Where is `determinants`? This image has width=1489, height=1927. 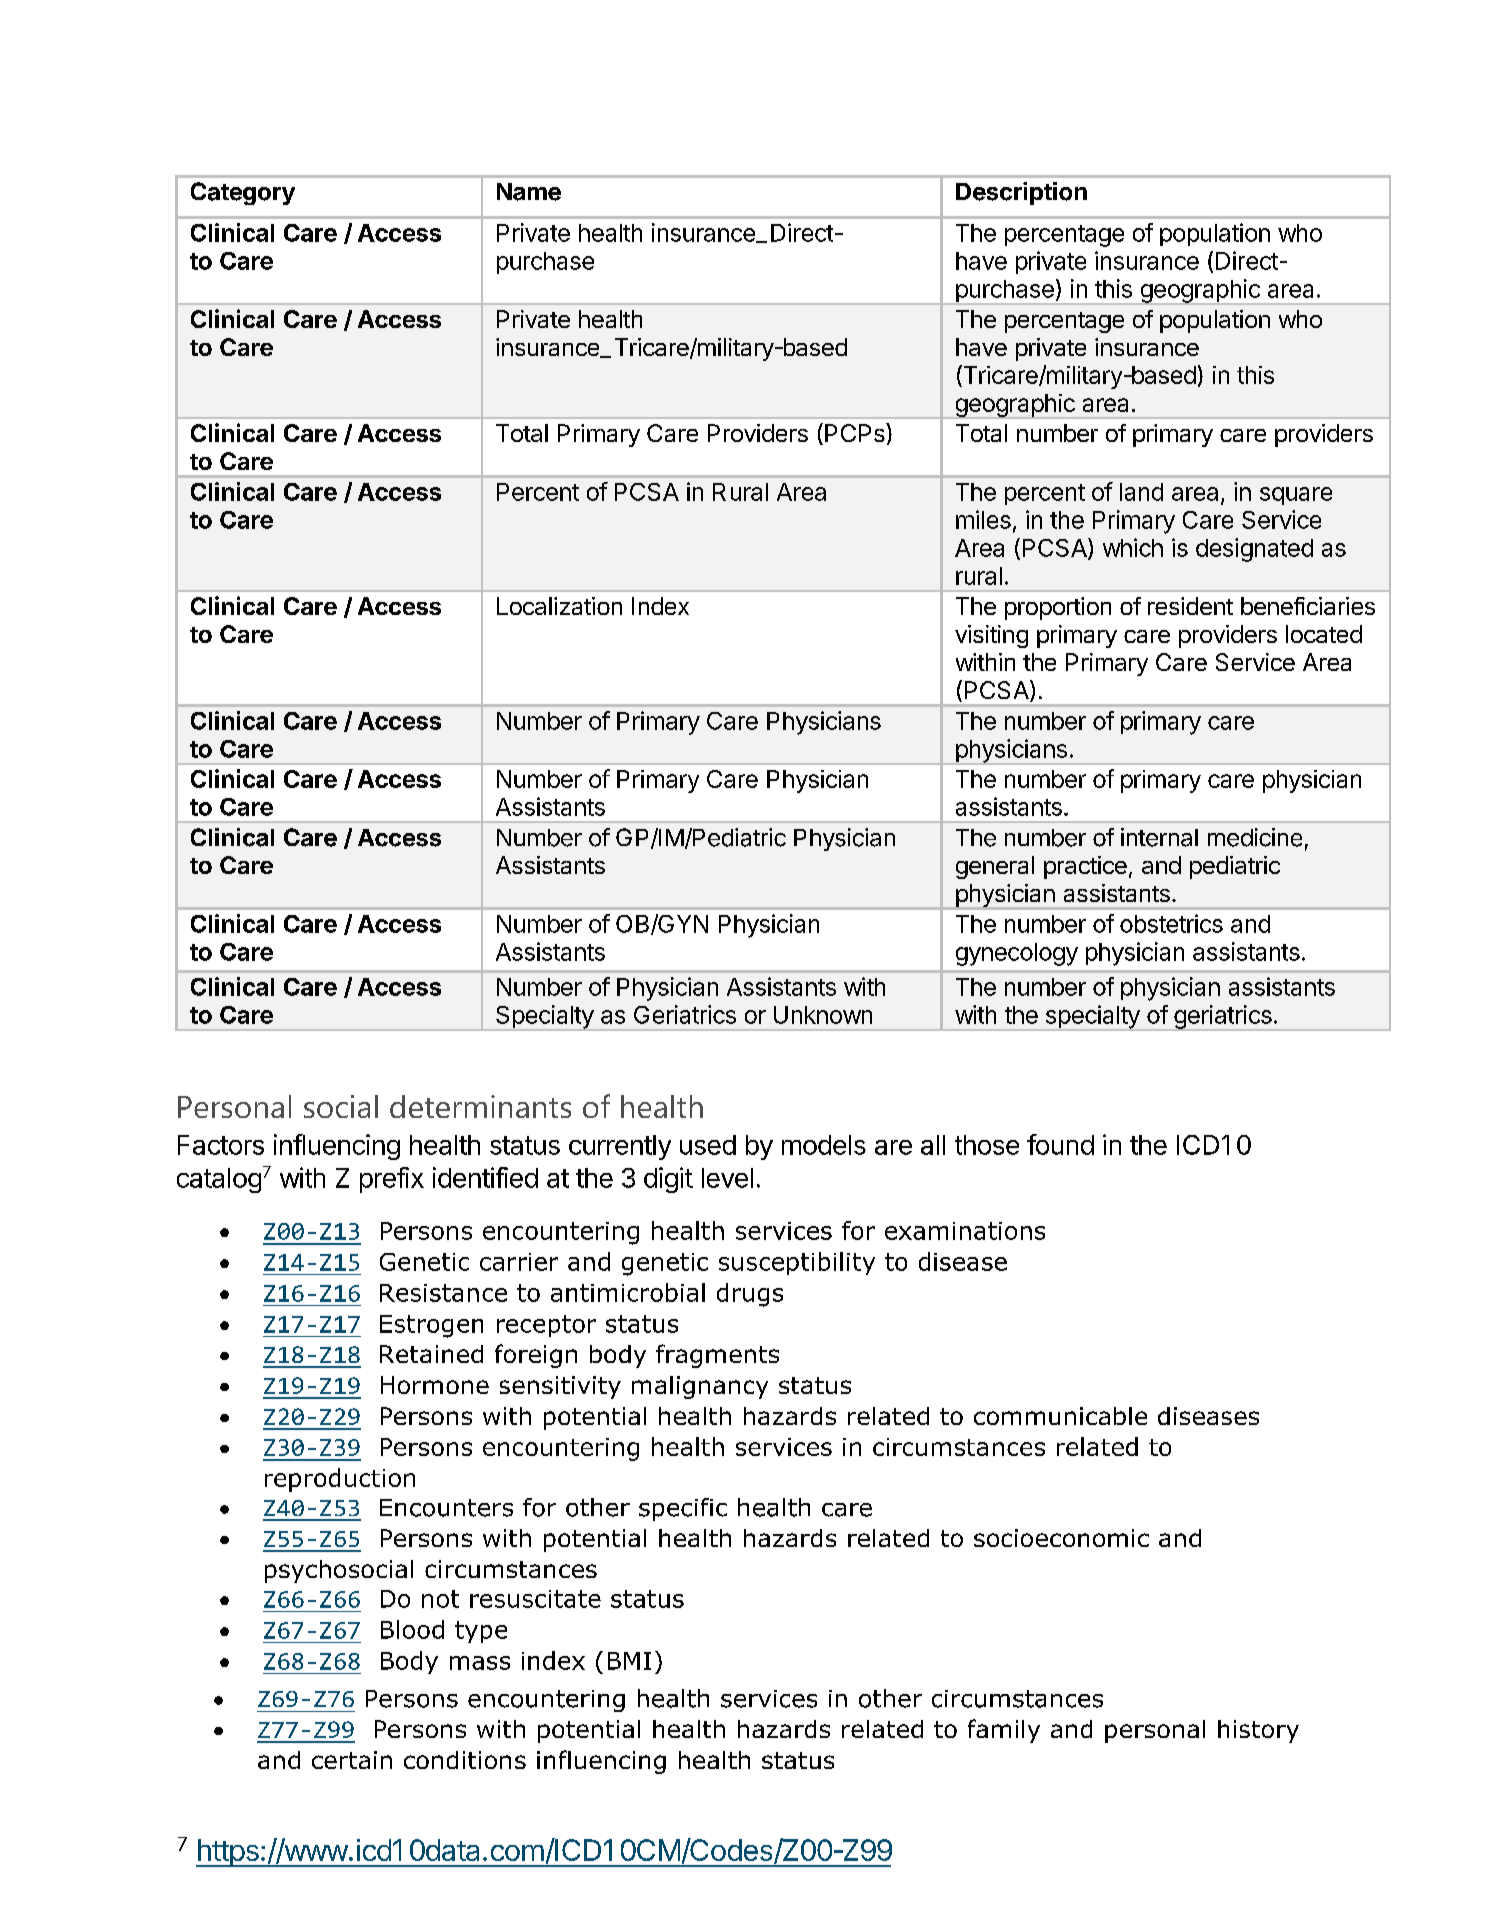 determinants is located at coordinates (480, 1106).
